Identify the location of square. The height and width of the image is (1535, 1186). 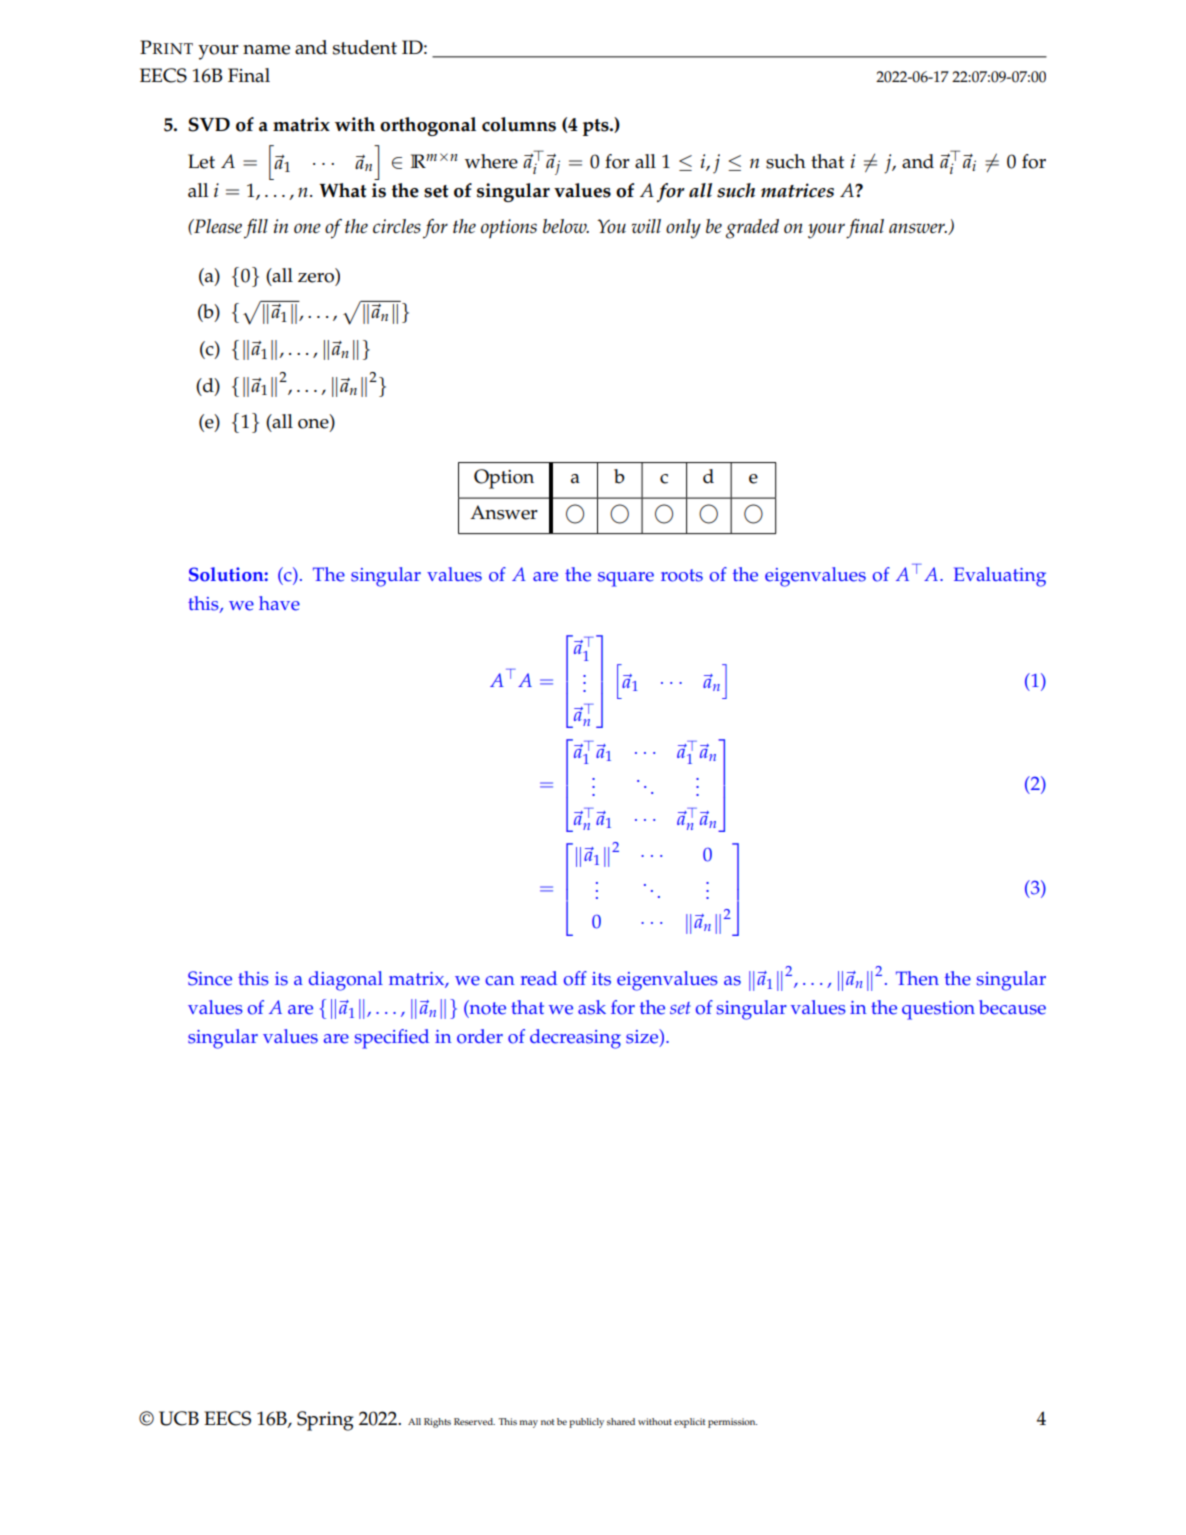
(626, 579).
